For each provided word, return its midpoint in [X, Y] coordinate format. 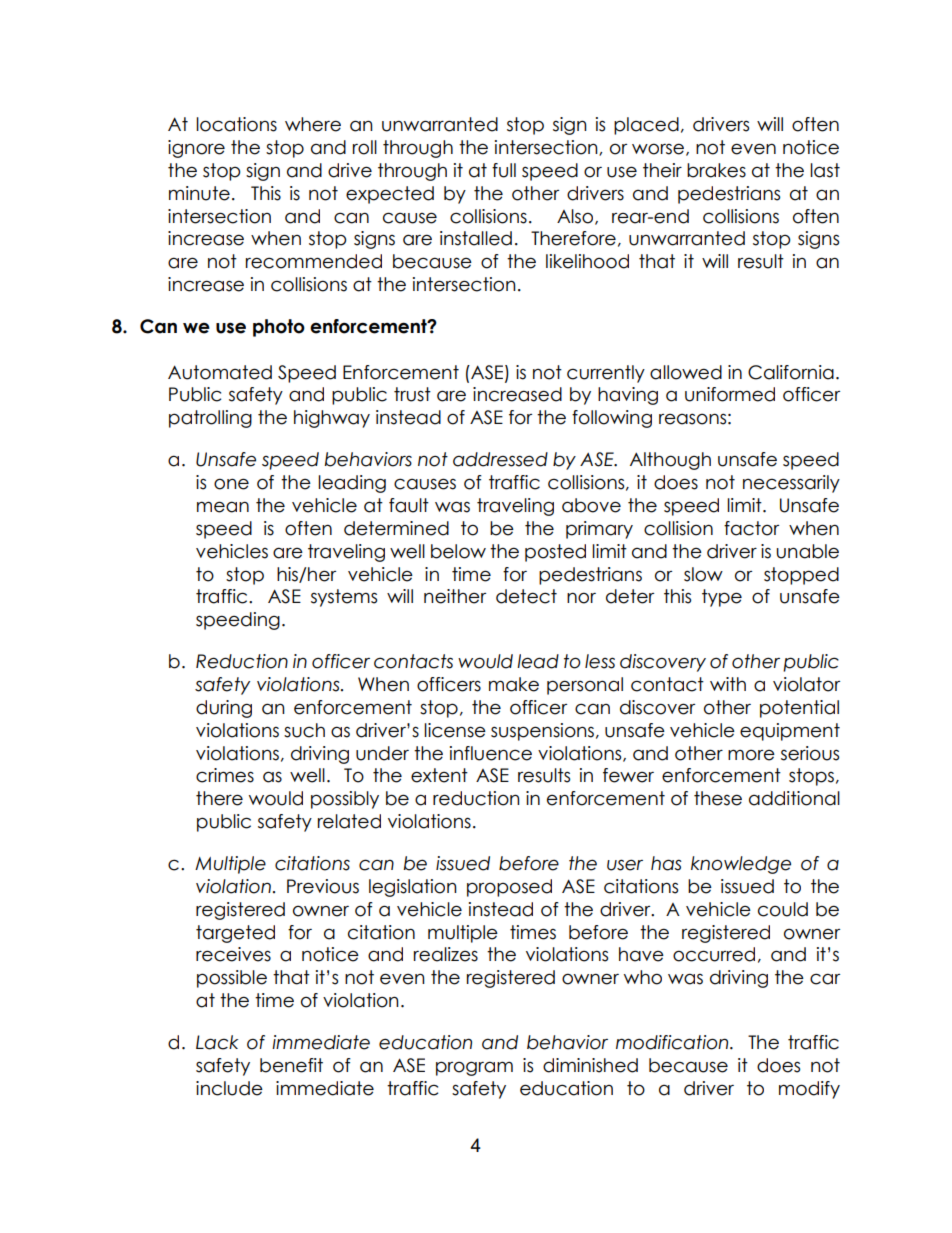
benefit [291, 1065]
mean [223, 507]
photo [279, 328]
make [514, 684]
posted [555, 553]
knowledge [741, 865]
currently [606, 374]
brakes [716, 170]
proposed [509, 888]
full [504, 170]
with [728, 684]
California [791, 372]
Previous [323, 886]
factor [751, 528]
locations [236, 124]
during [224, 709]
